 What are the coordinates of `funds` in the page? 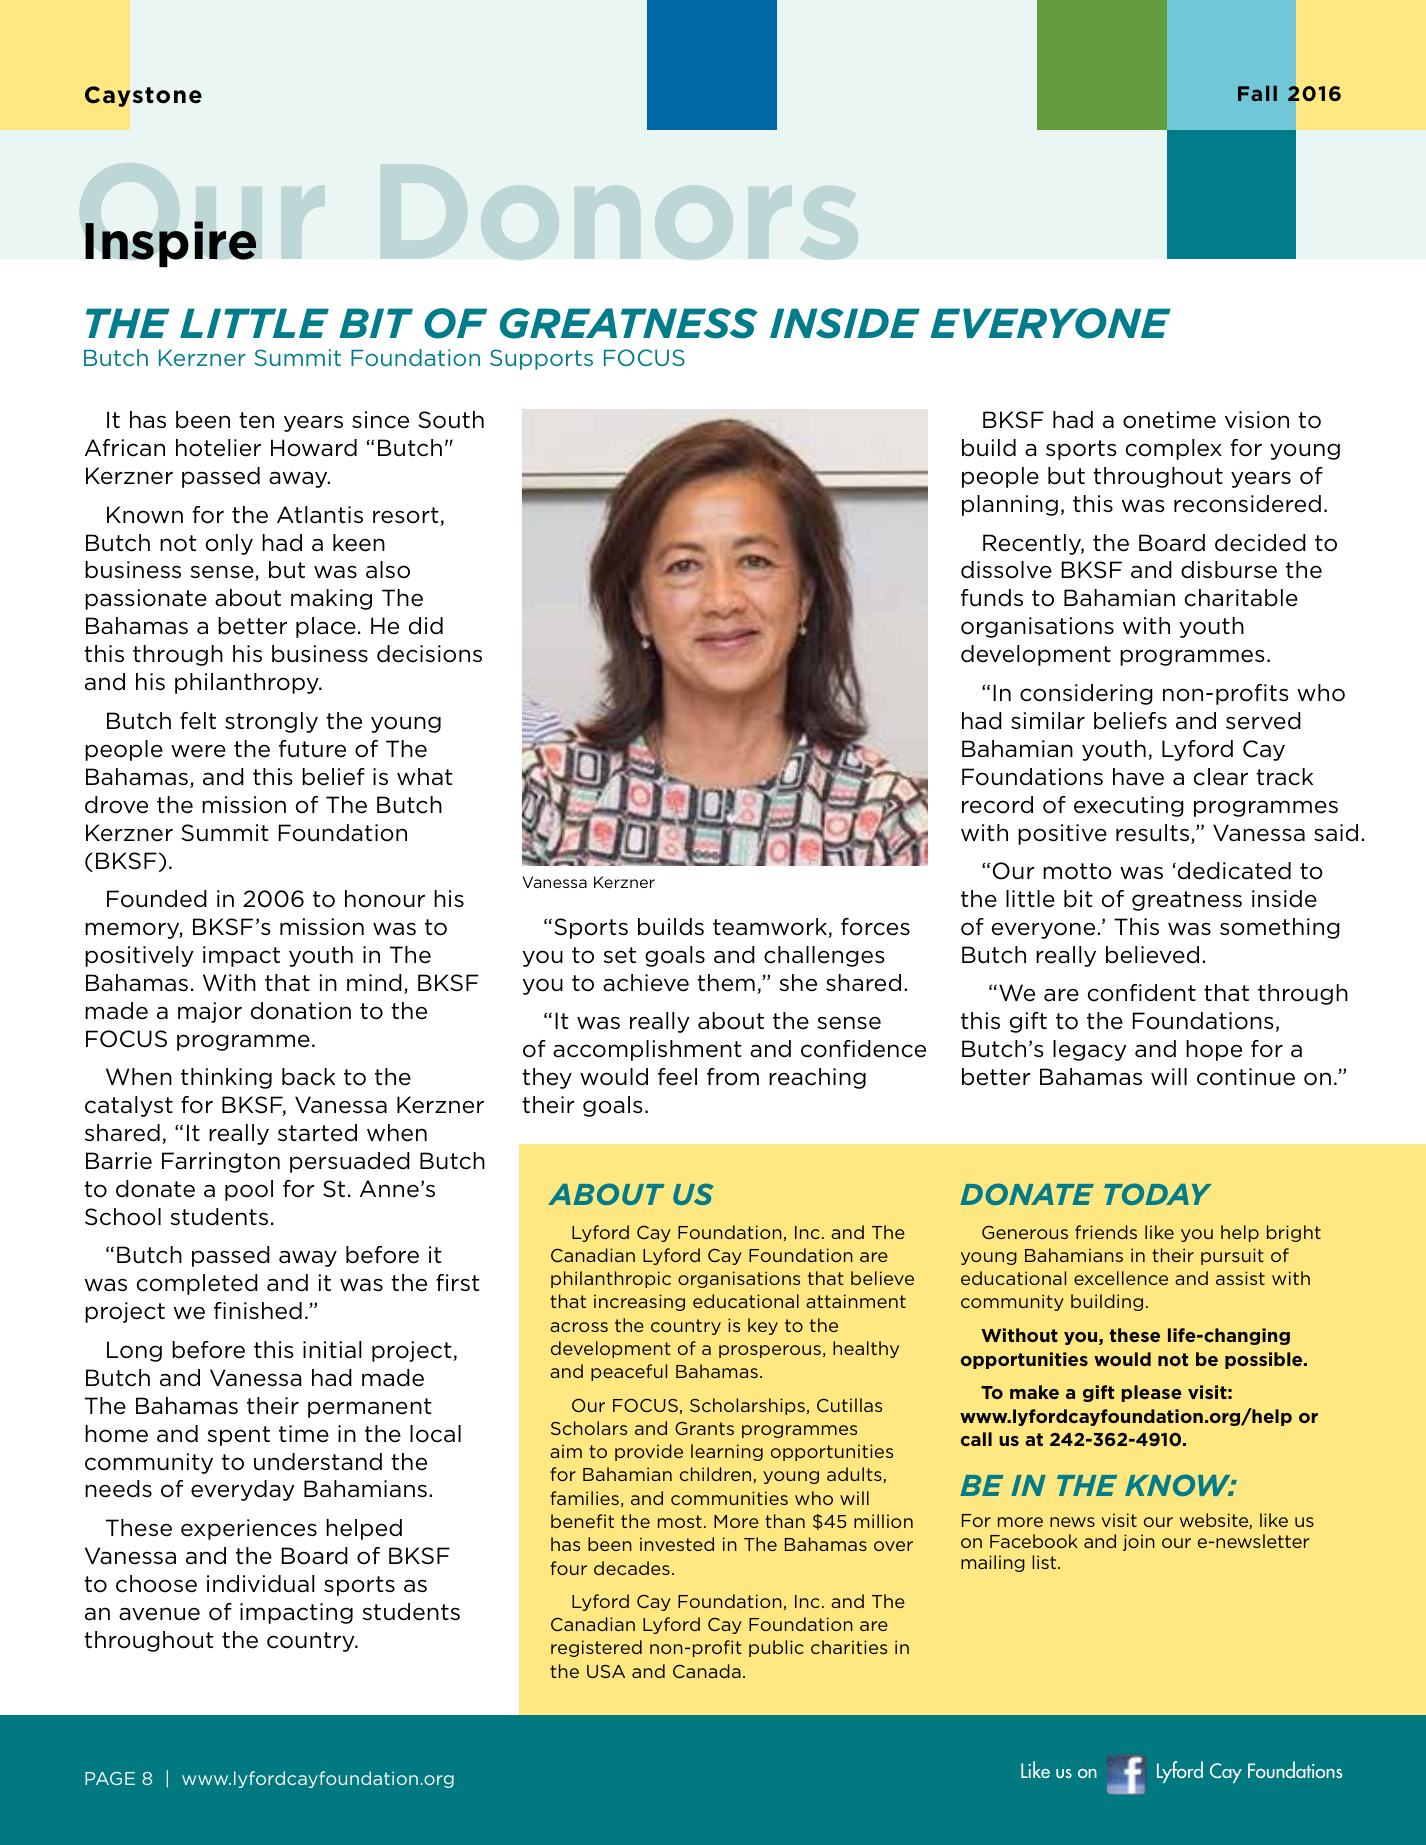 It's located at (992, 598).
